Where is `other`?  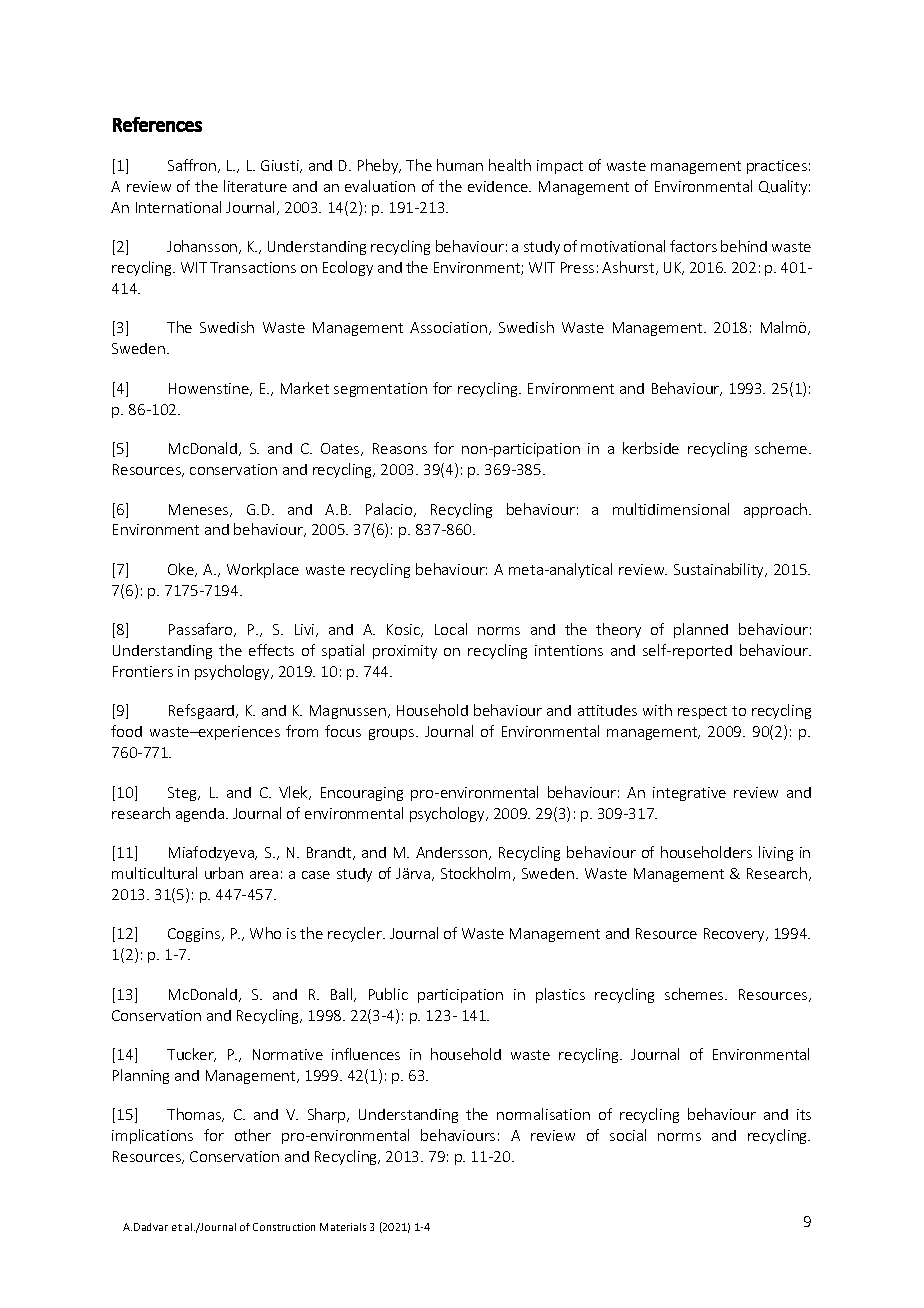 other is located at coordinates (253, 1135).
